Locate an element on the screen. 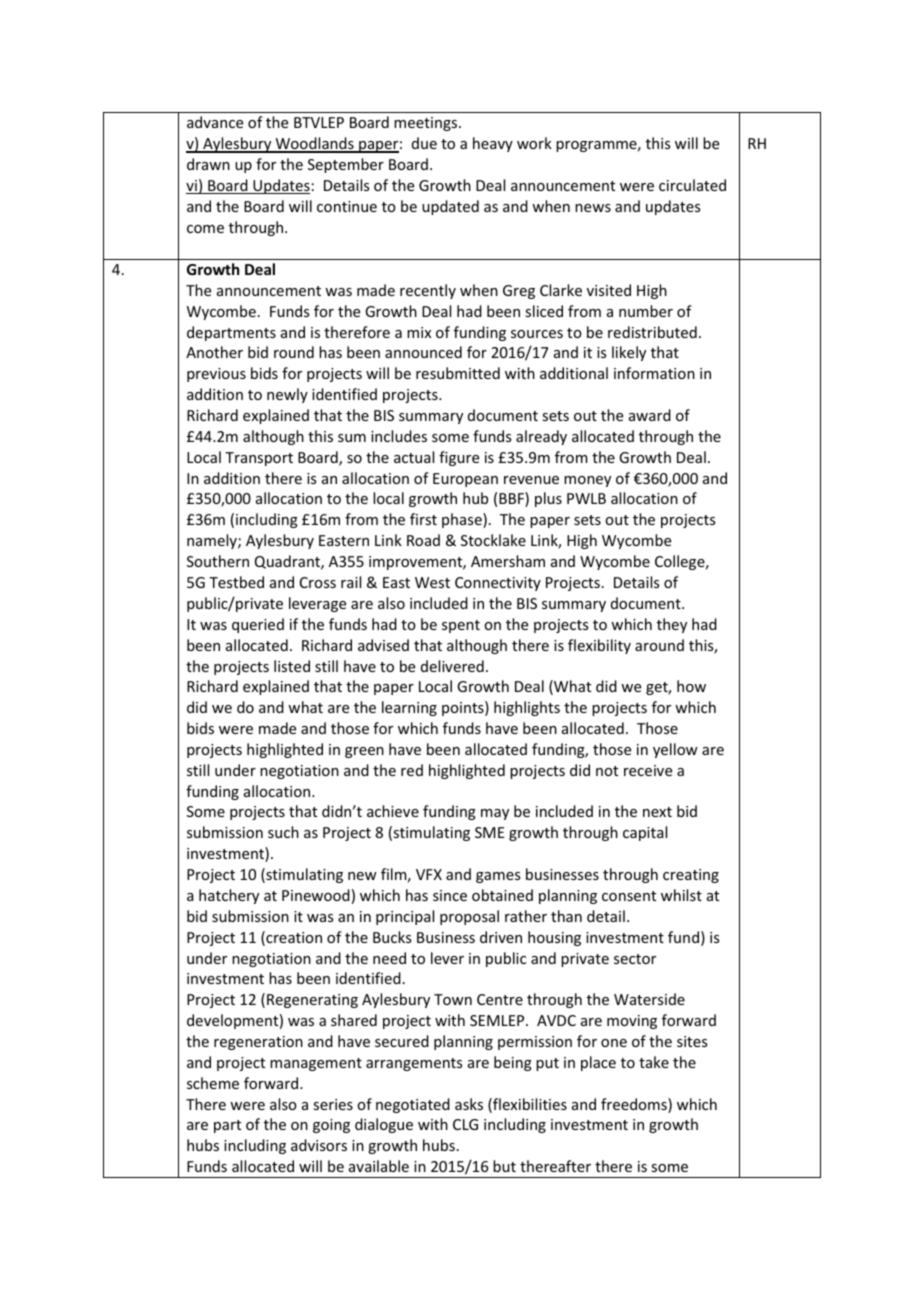  advisors is located at coordinates (319, 1145).
